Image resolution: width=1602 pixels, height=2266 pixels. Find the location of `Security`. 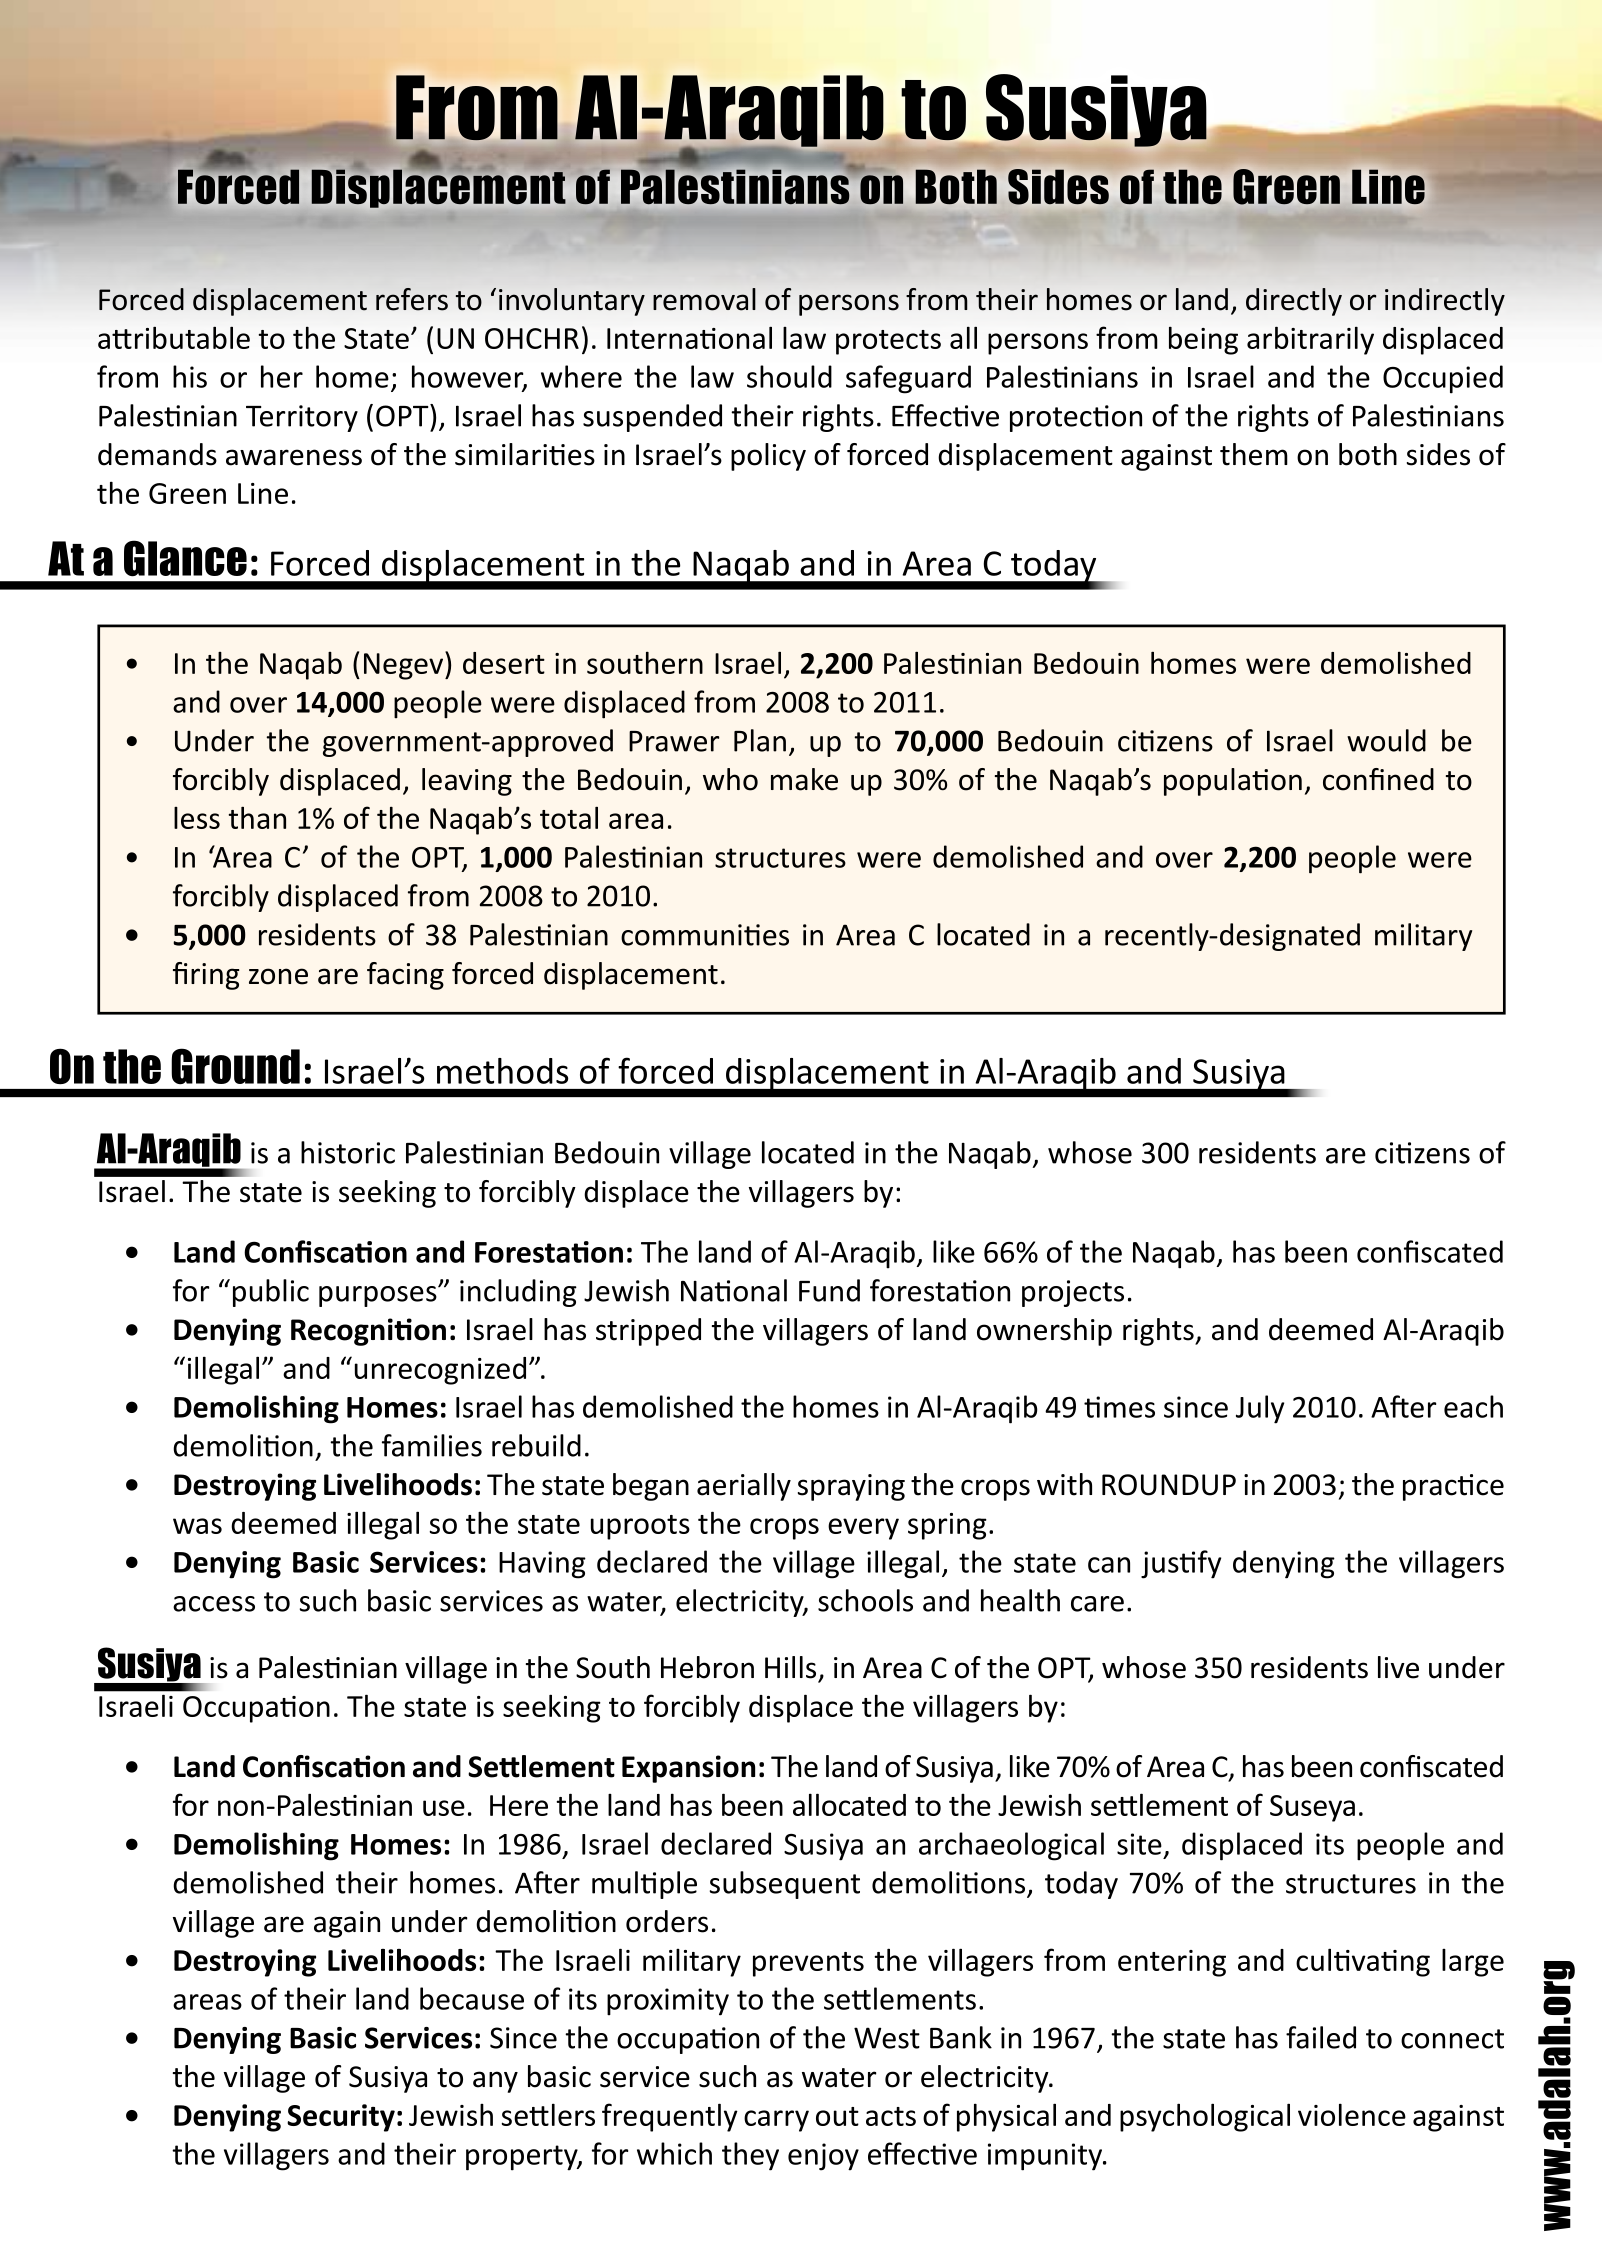

Security is located at coordinates (341, 2118).
